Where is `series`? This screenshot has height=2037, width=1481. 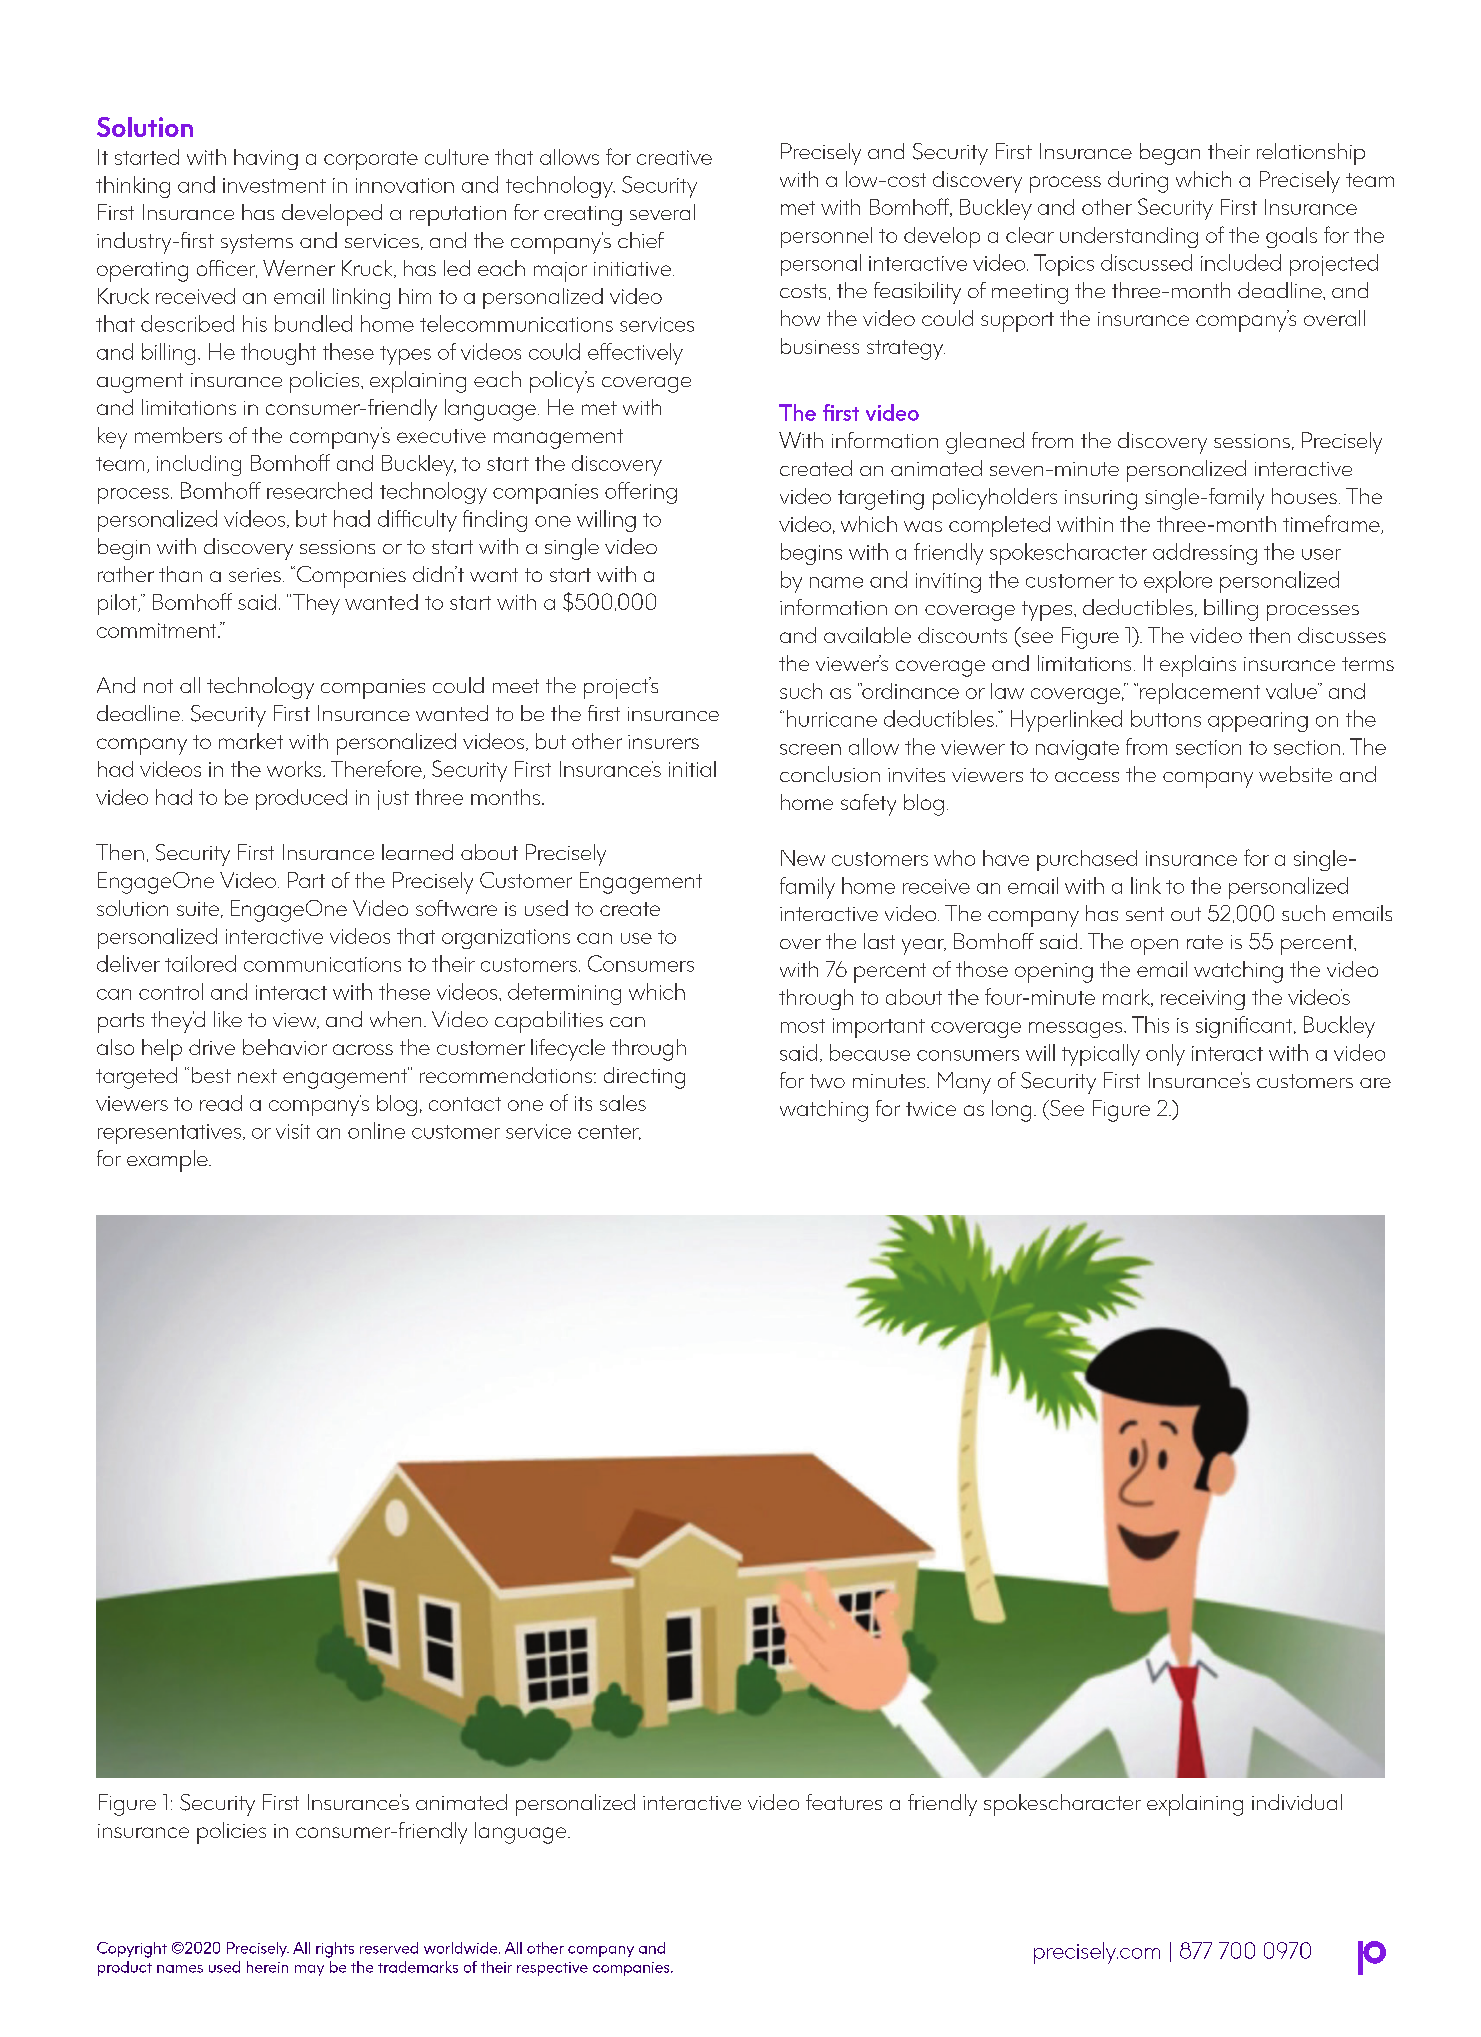
series is located at coordinates (255, 575).
